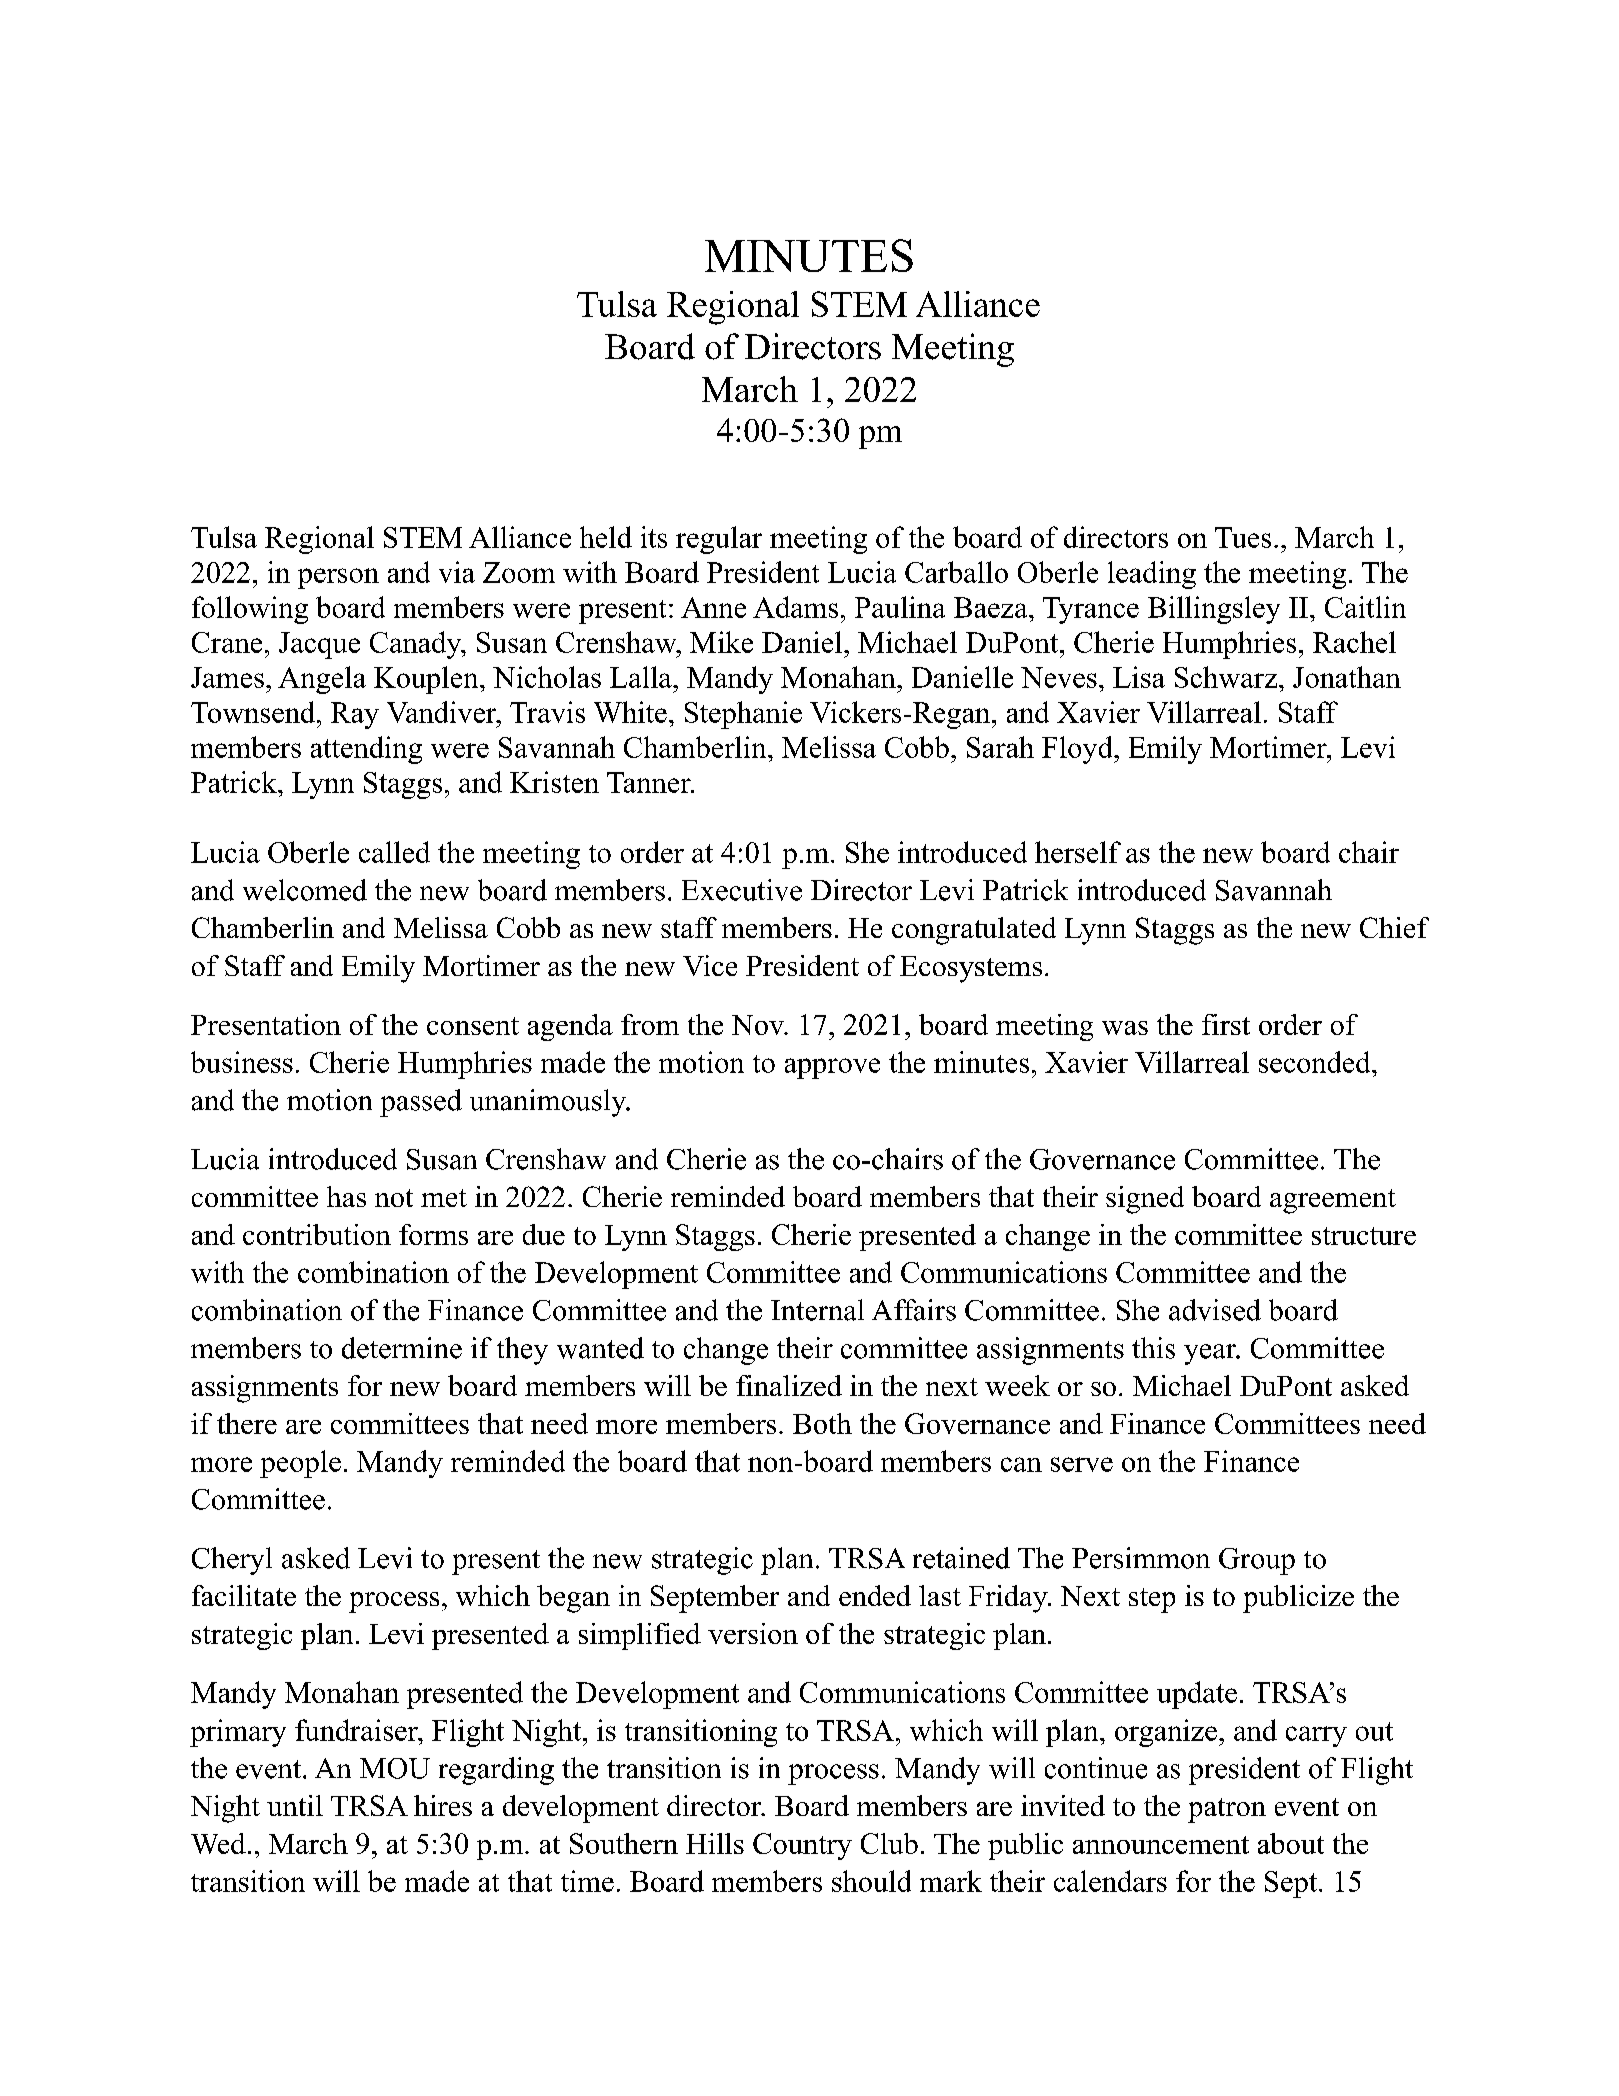 This screenshot has height=2096, width=1619. Describe the element at coordinates (759, 1025) in the screenshot. I see `Nov` at that location.
